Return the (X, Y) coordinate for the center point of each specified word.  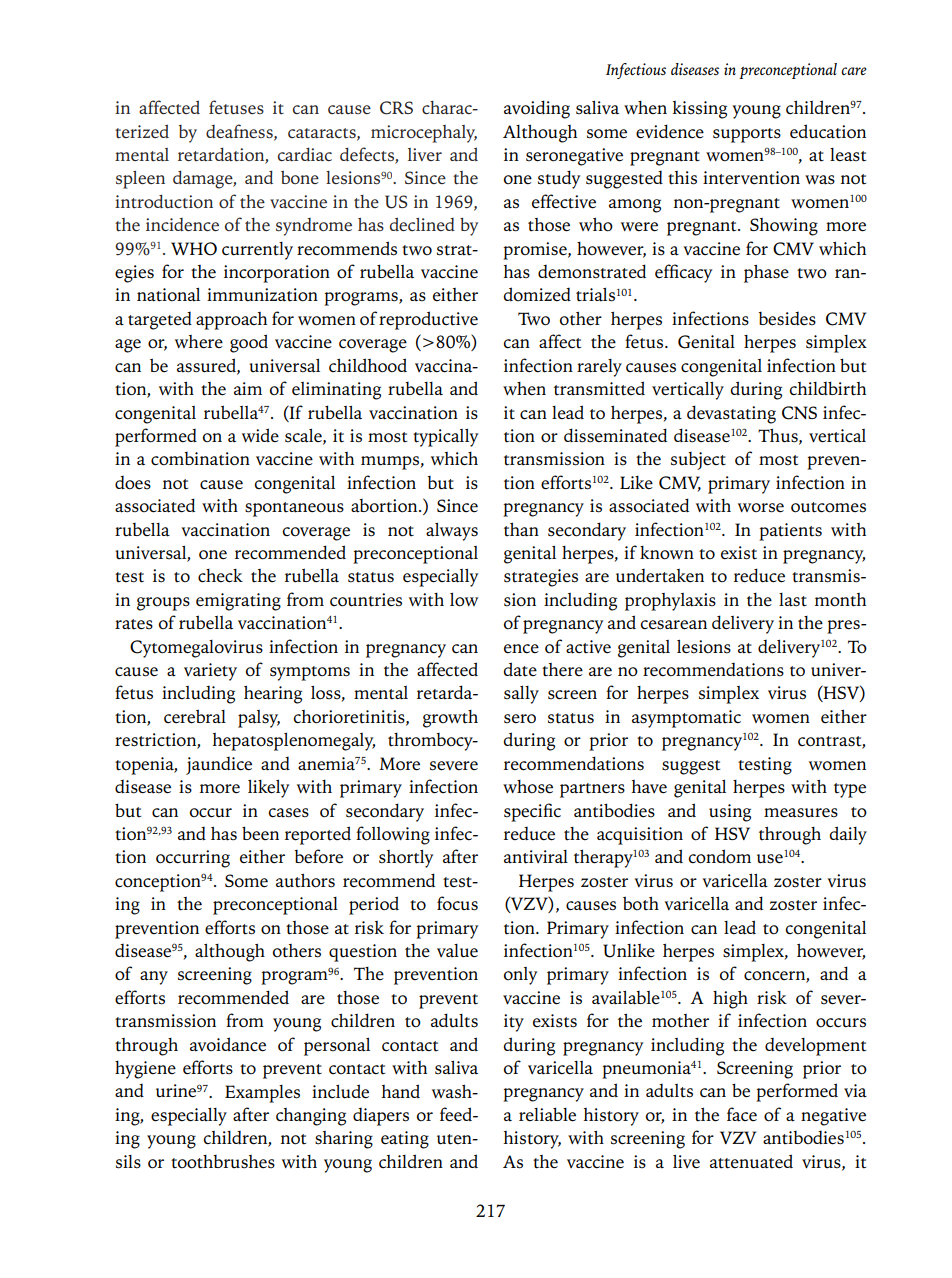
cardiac (305, 154)
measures (801, 813)
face (742, 1114)
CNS (799, 413)
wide (260, 435)
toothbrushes (223, 1162)
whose (528, 787)
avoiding (537, 109)
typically (445, 438)
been (260, 833)
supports (747, 135)
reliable (547, 1114)
